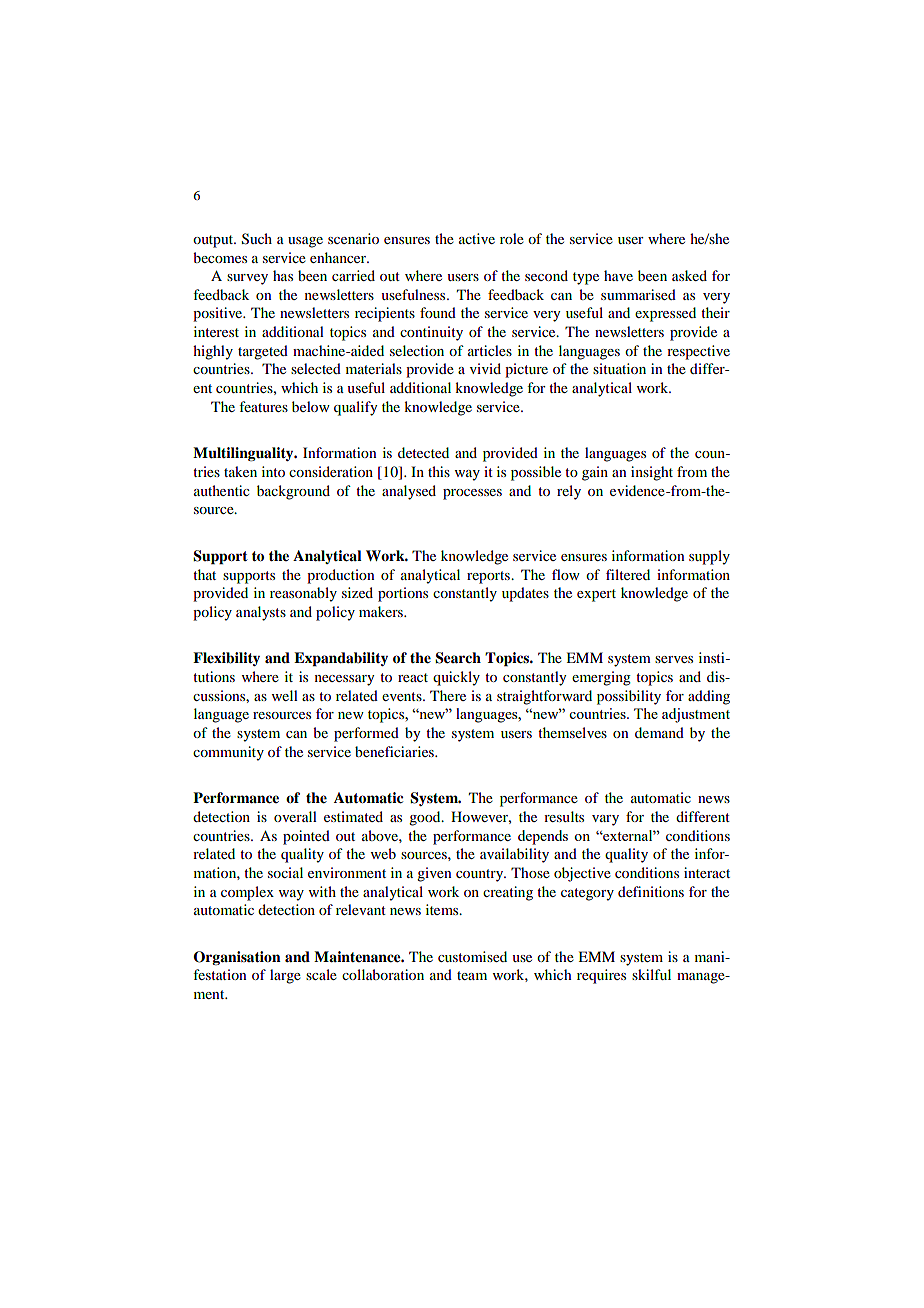 The height and width of the screenshot is (1308, 924). What do you see at coordinates (477, 238) in the screenshot?
I see `active` at bounding box center [477, 238].
